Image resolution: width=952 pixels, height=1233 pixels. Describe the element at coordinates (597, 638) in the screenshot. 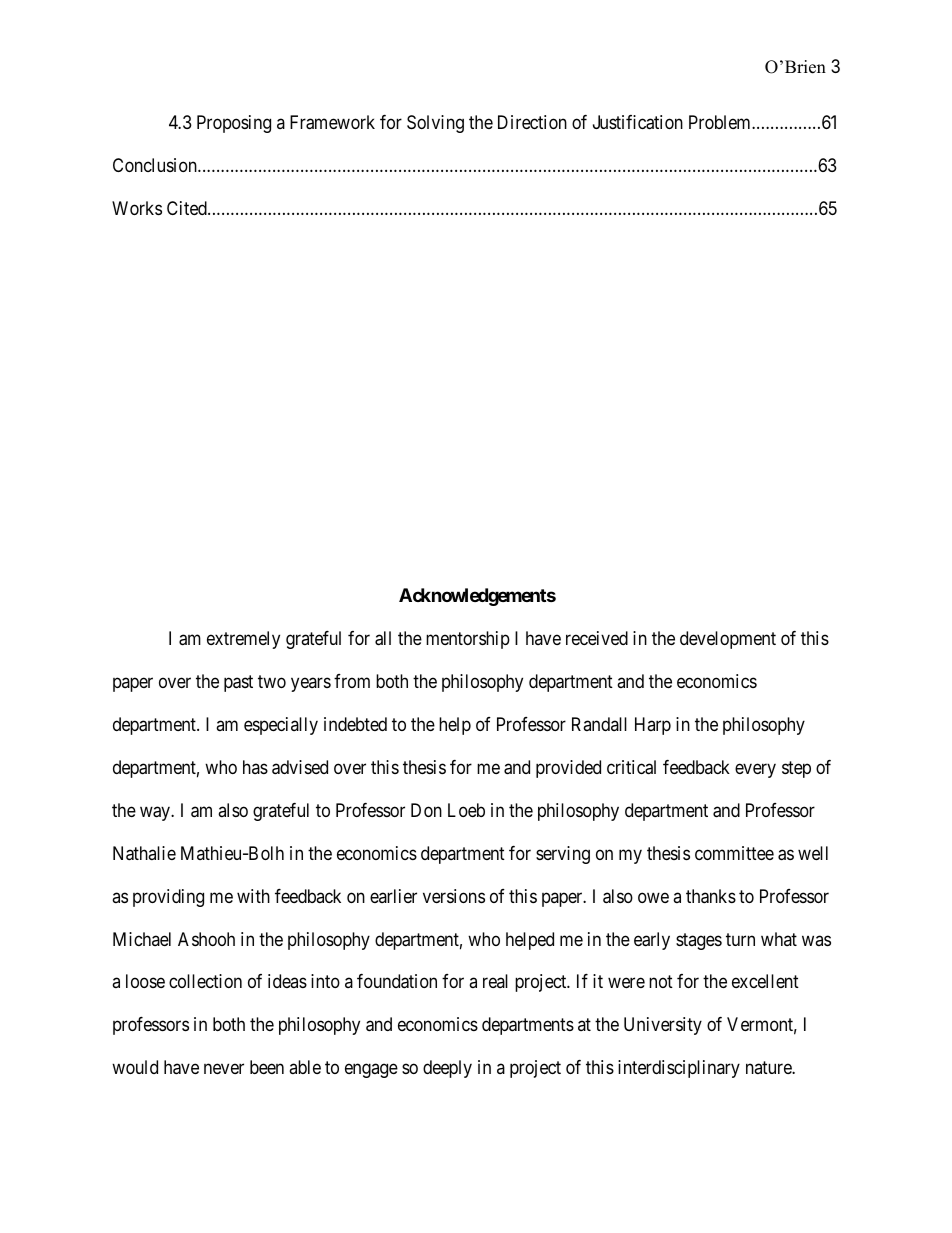

I see `received` at that location.
